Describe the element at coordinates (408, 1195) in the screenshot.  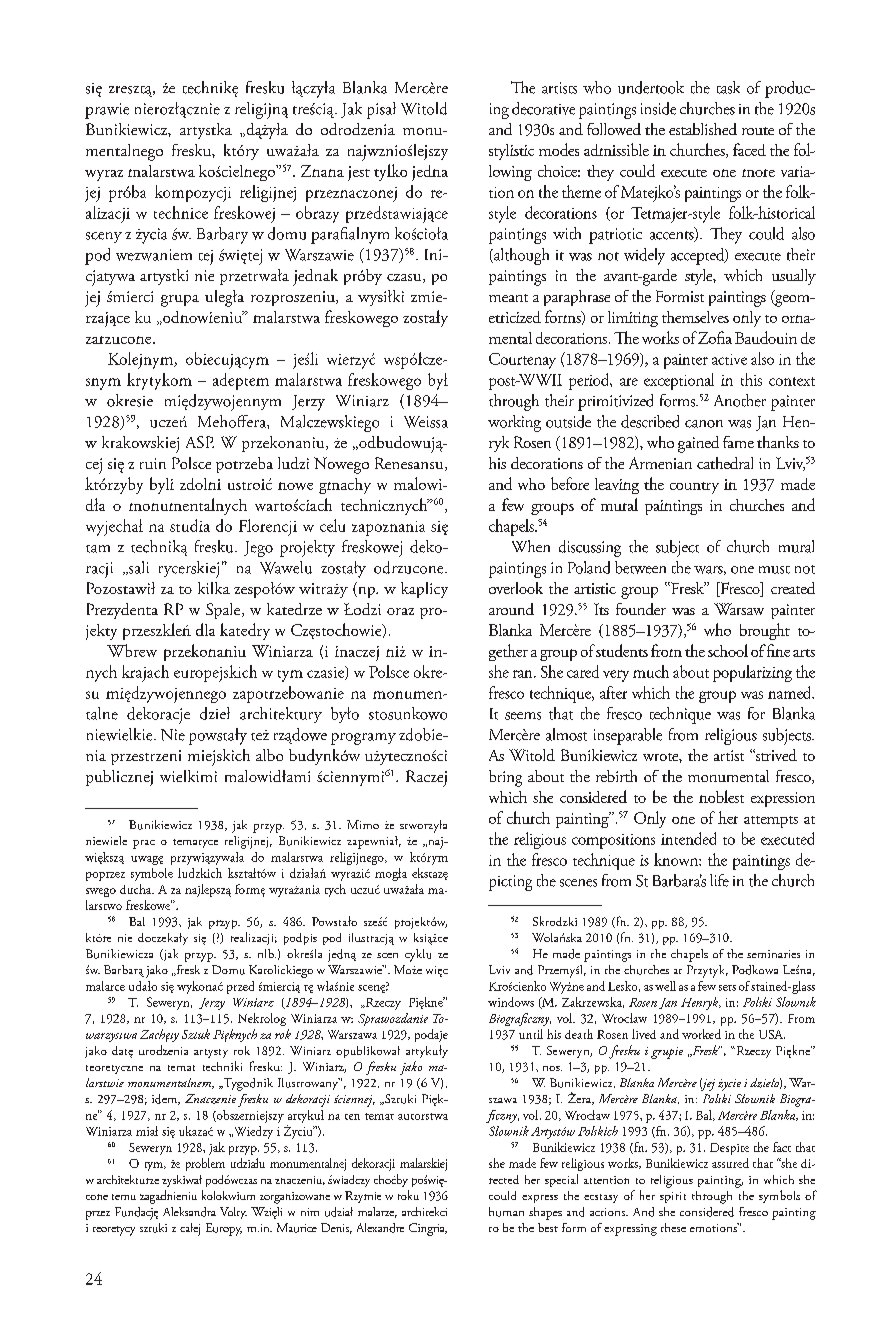
I see `roku` at that location.
